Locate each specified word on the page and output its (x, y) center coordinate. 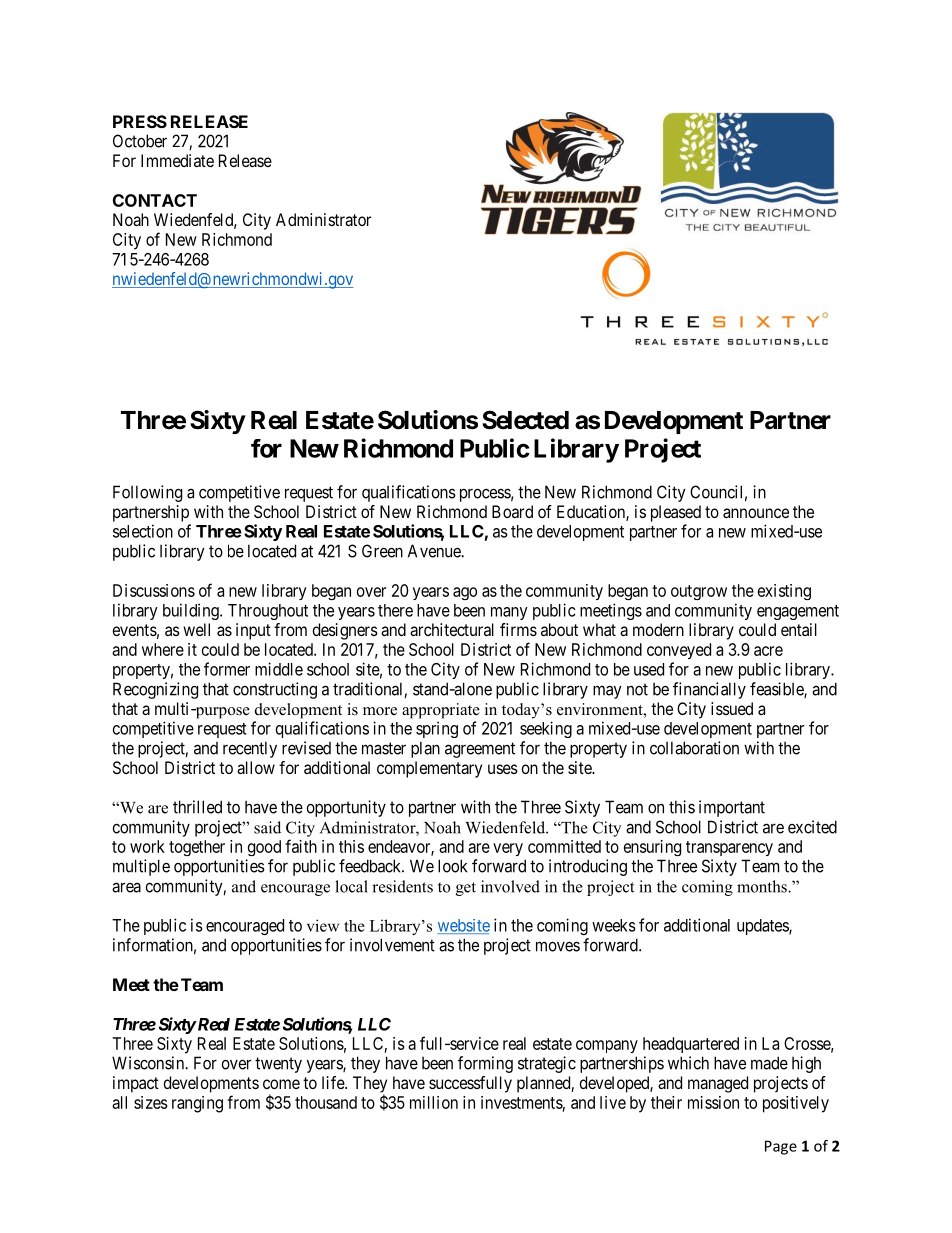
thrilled (197, 807)
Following (147, 493)
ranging (197, 1104)
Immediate (177, 160)
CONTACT (155, 200)
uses (503, 769)
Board (512, 511)
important (732, 808)
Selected (525, 420)
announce (756, 513)
